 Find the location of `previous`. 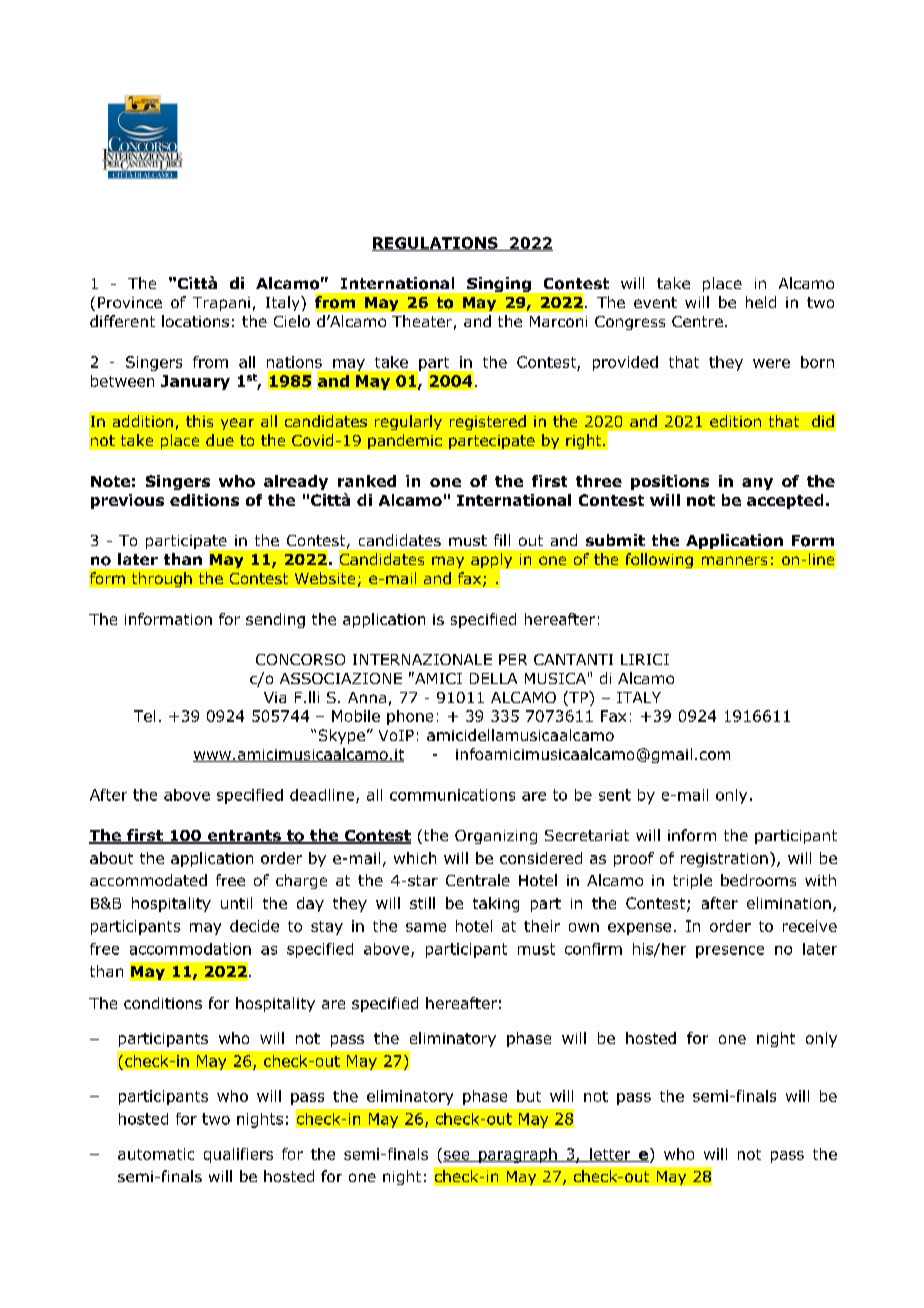

previous is located at coordinates (127, 501).
